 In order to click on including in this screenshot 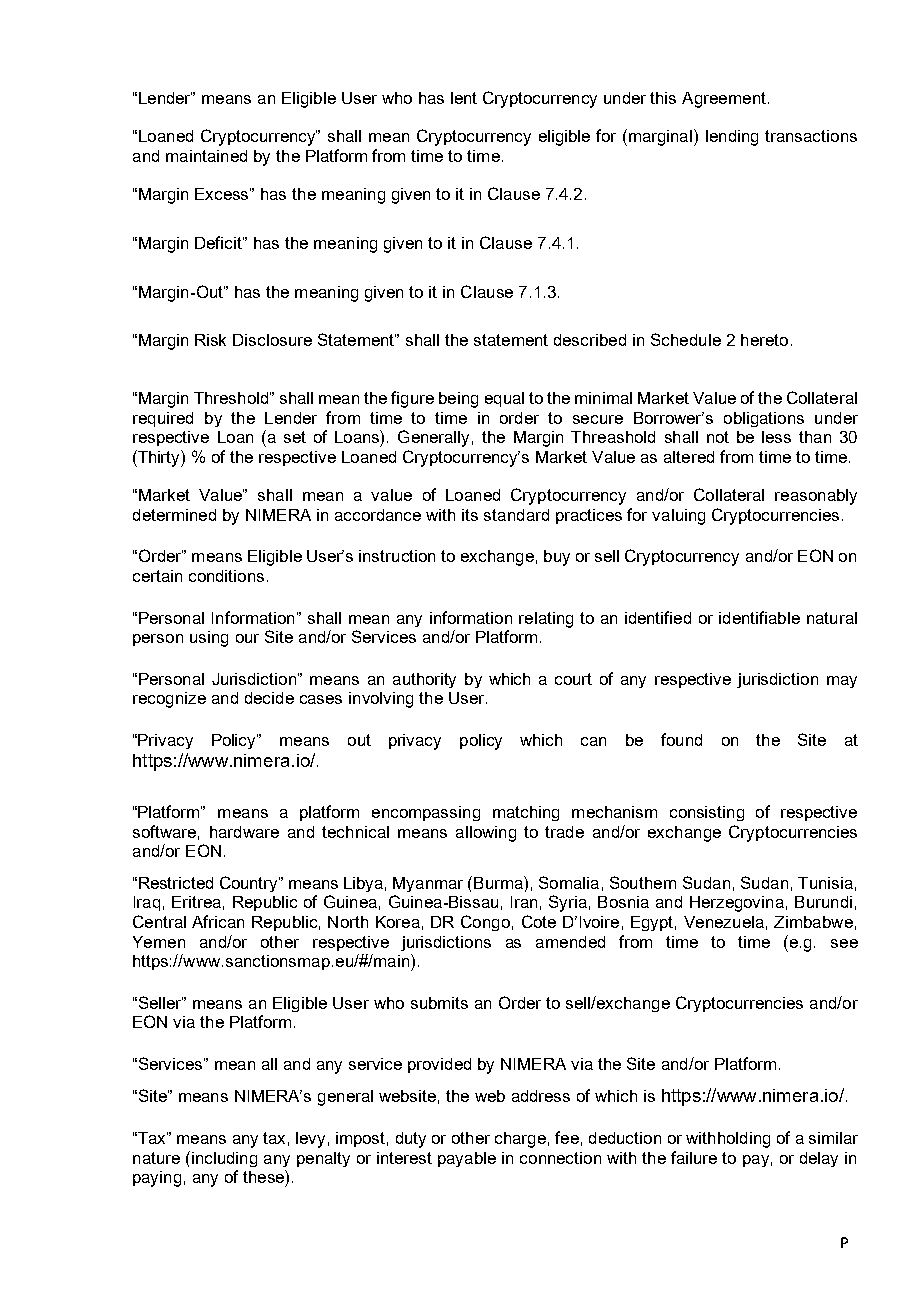, I will do `click(224, 1159)`.
